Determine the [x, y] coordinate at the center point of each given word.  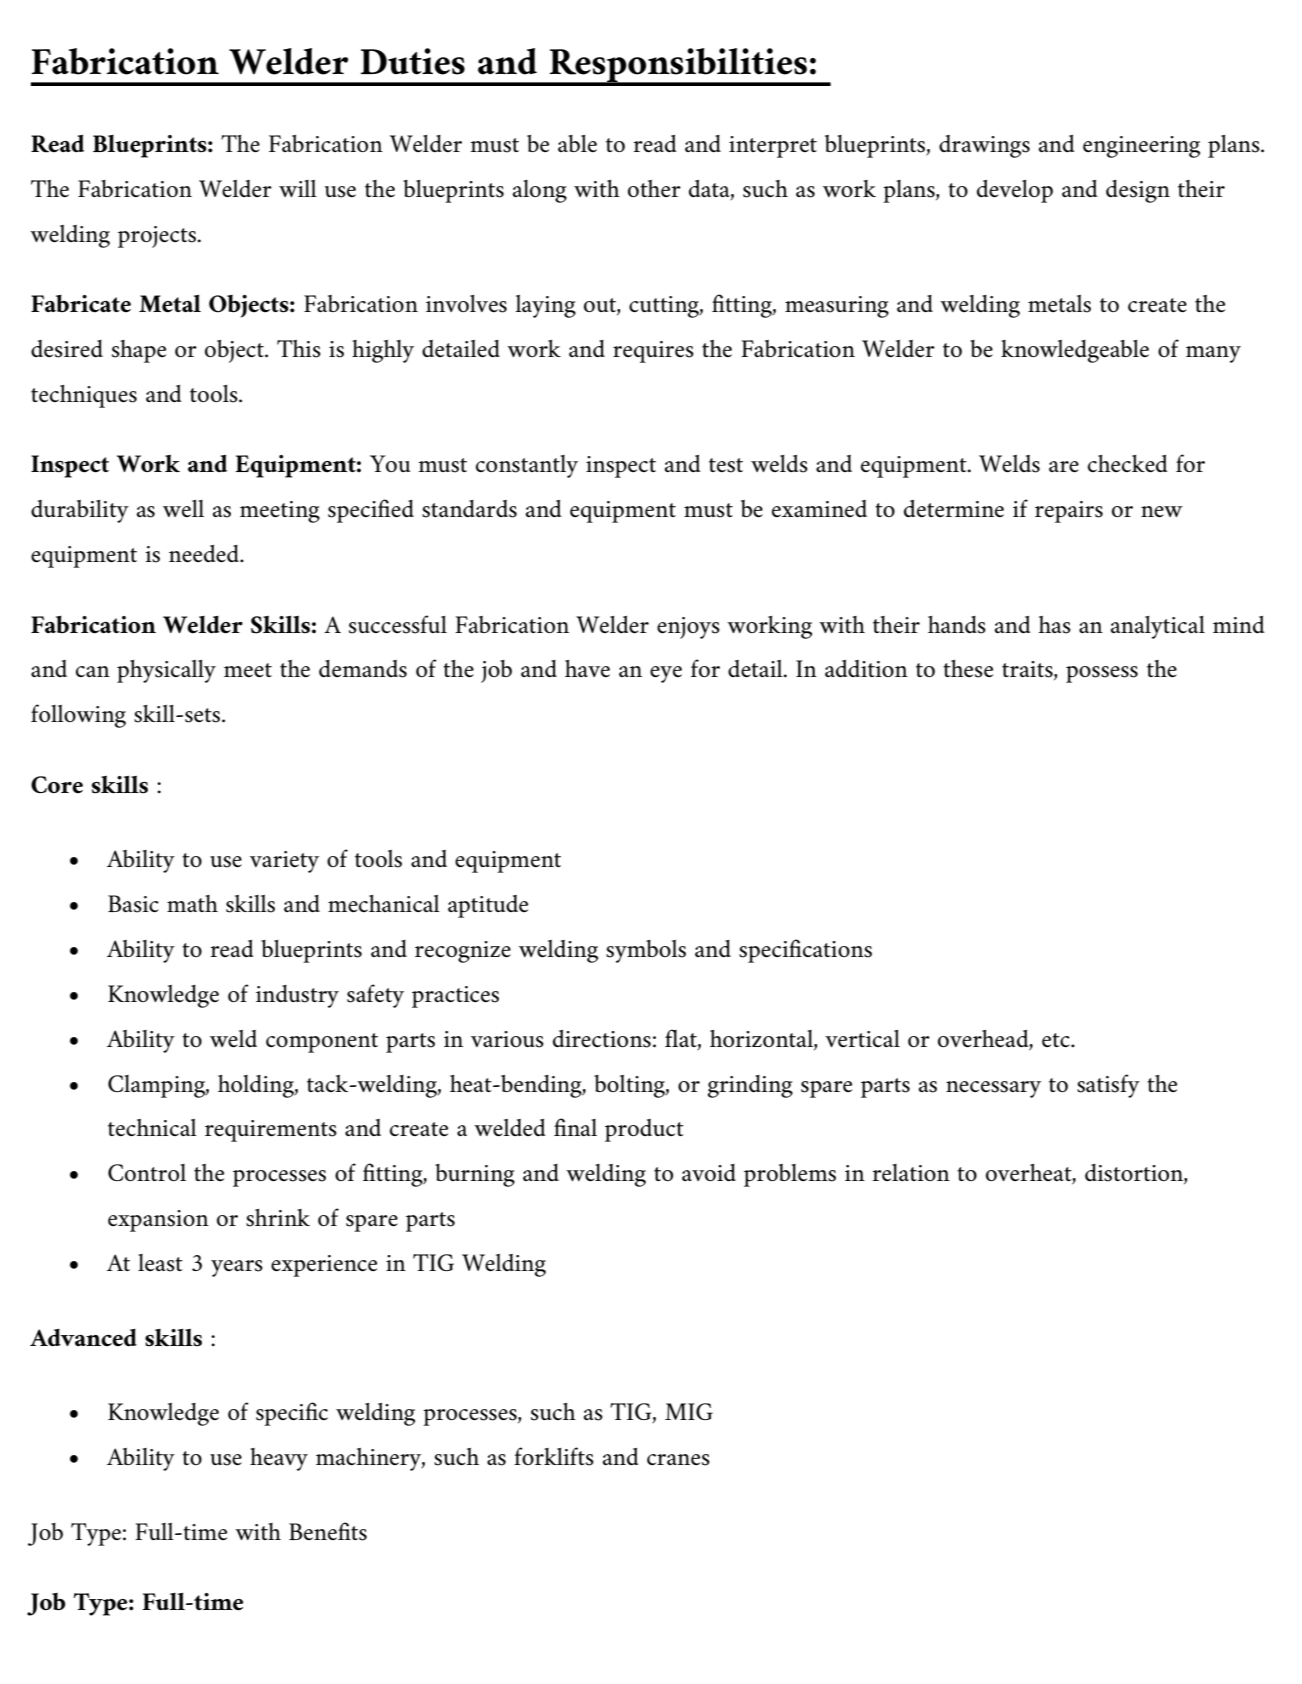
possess [1102, 674]
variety [284, 862]
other [654, 188]
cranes [678, 1460]
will [298, 188]
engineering [1141, 147]
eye [666, 674]
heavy [279, 1459]
